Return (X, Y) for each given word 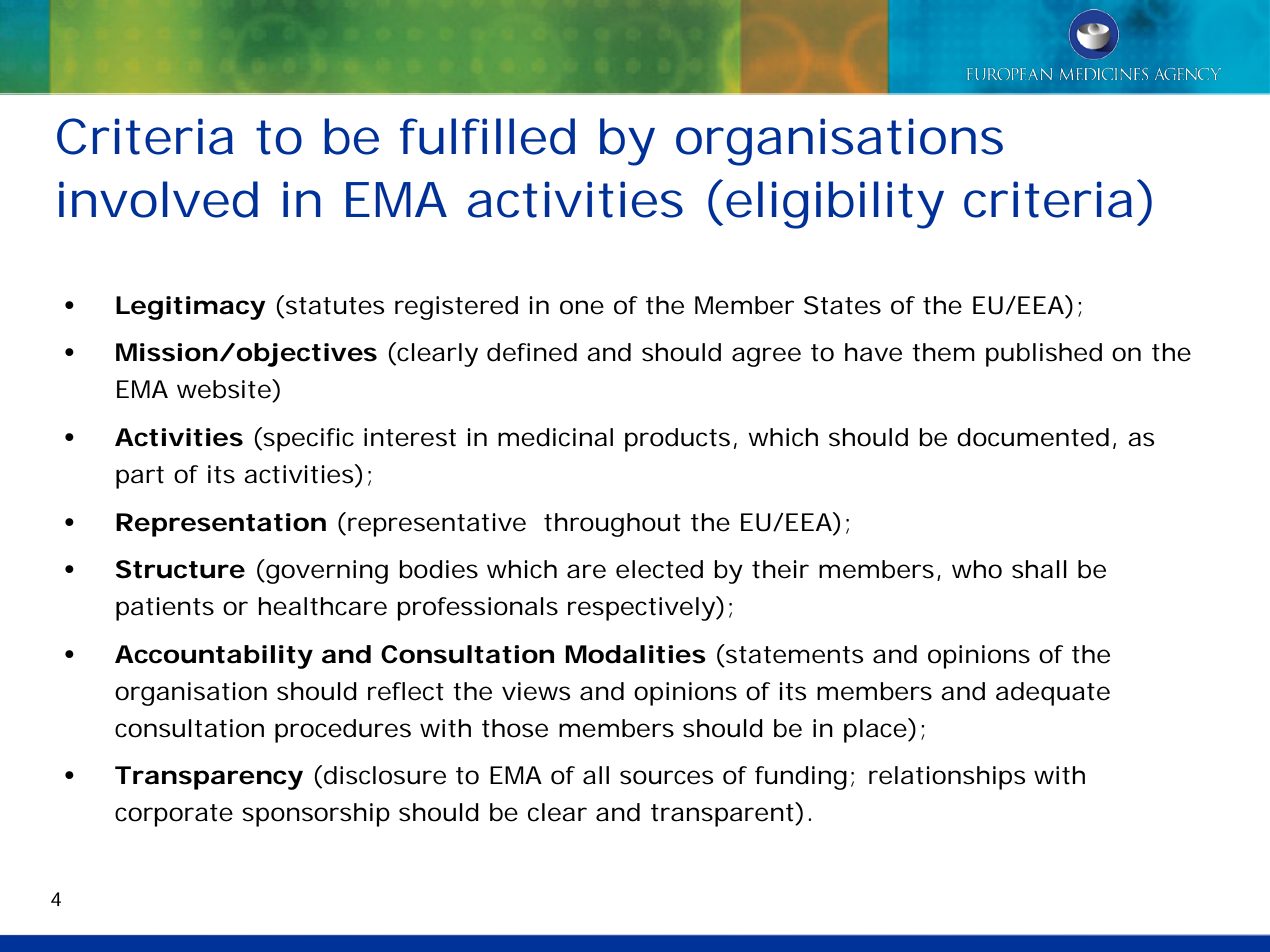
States (842, 305)
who (977, 569)
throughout (612, 525)
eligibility (834, 205)
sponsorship (316, 815)
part (140, 477)
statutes (335, 306)
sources (667, 777)
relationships (947, 778)
